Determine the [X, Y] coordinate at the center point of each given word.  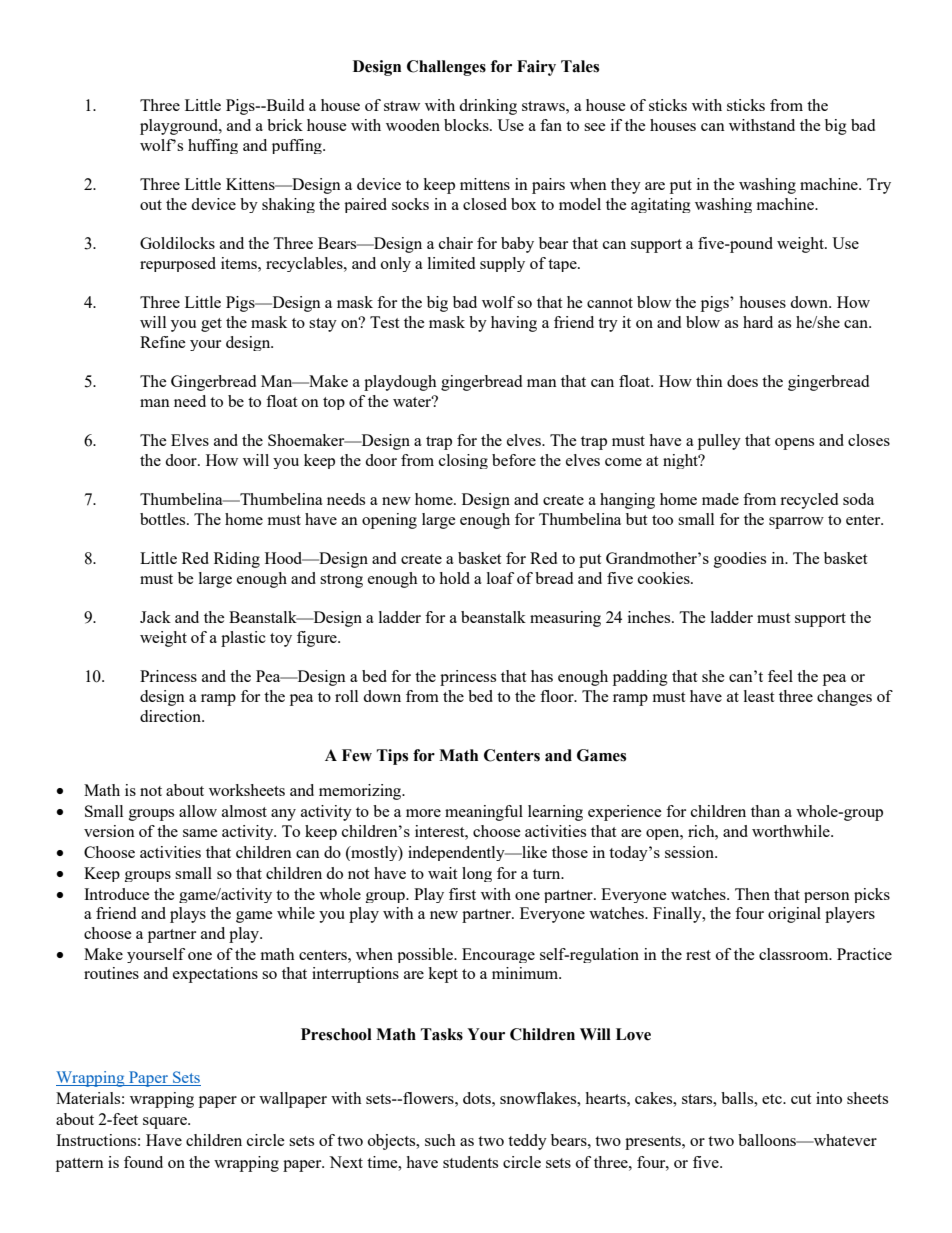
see [595, 127]
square [166, 1123]
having [514, 324]
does [742, 381]
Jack [155, 617]
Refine [163, 342]
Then [752, 894]
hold [454, 578]
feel [780, 676]
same [200, 833]
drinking [488, 107]
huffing [213, 146]
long [477, 874]
